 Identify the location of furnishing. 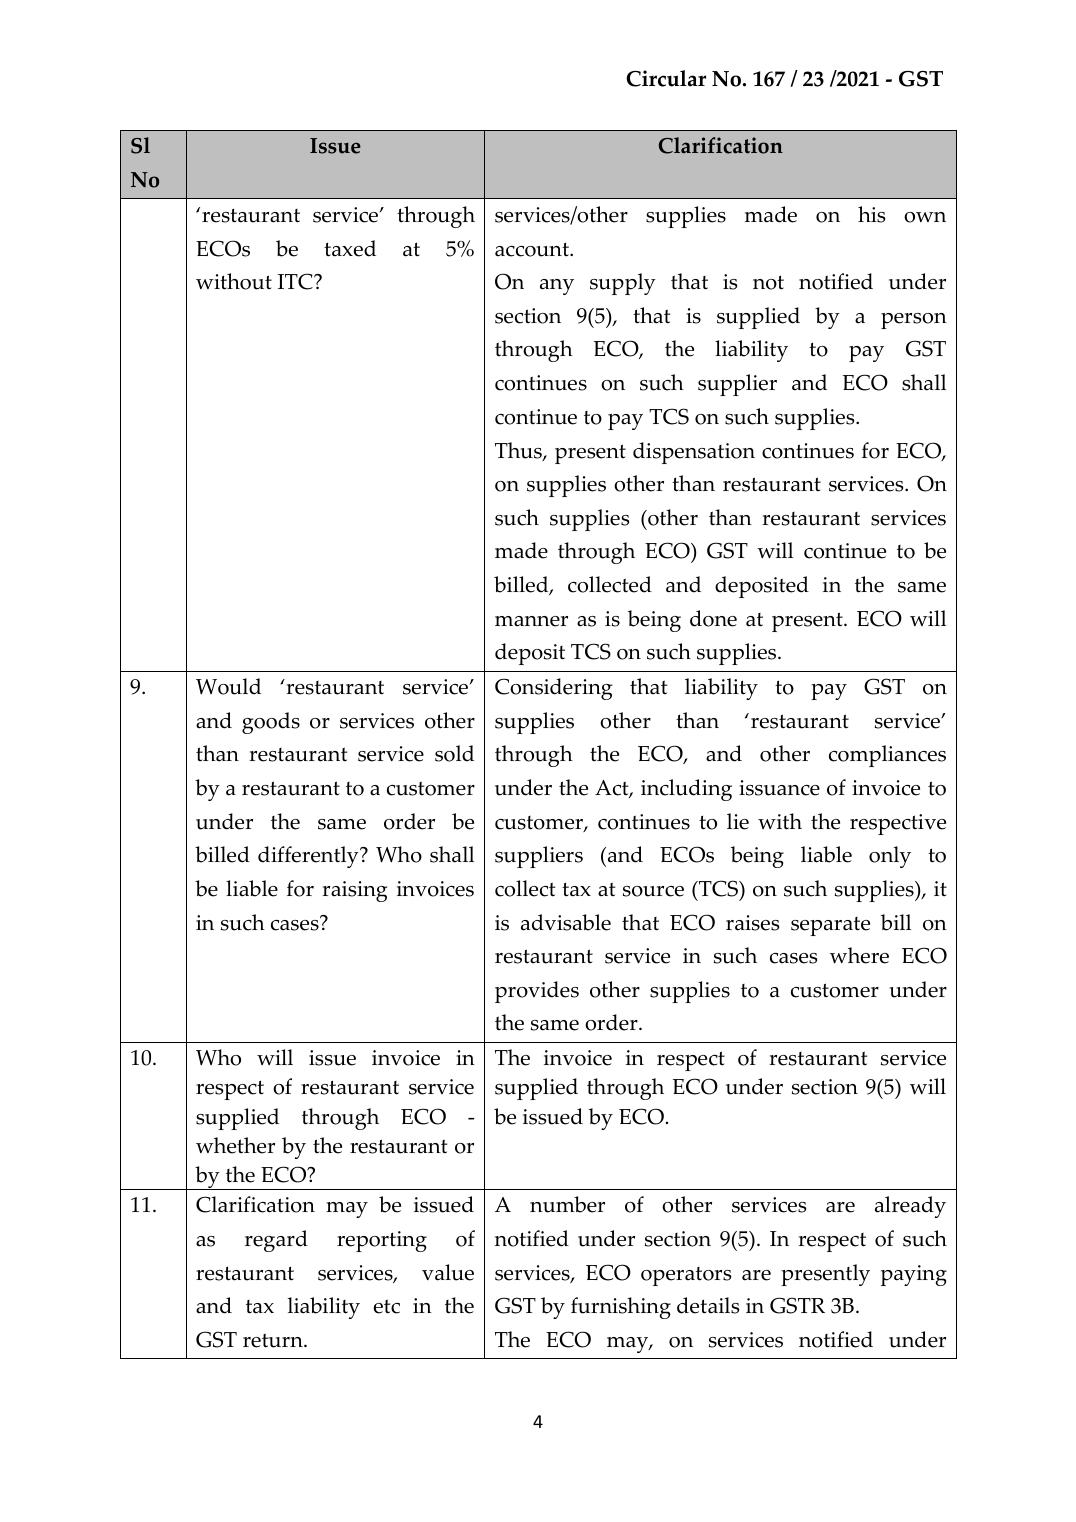
(621, 1308).
